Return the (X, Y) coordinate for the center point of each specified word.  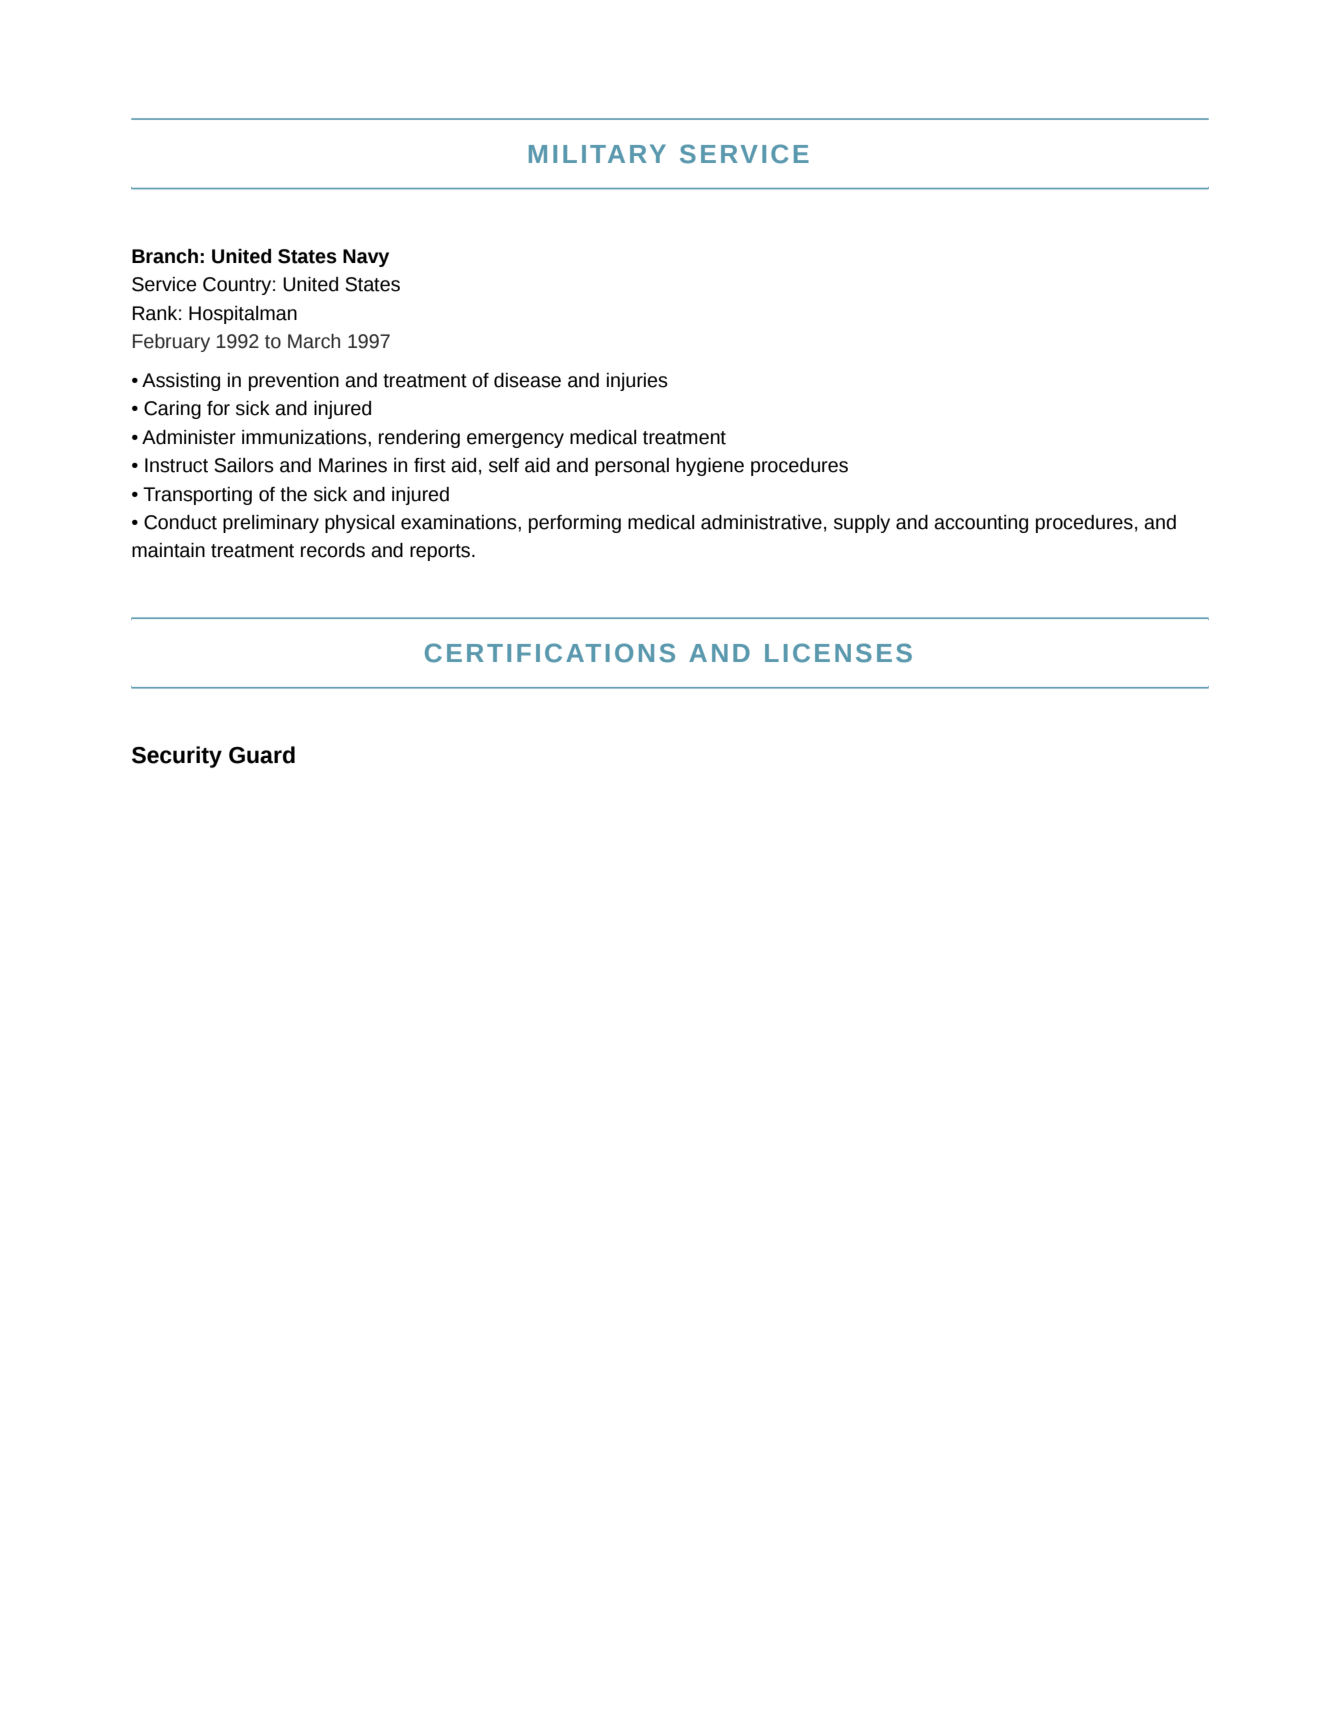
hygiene (710, 467)
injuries (637, 382)
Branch (165, 256)
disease (527, 380)
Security (177, 757)
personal (632, 467)
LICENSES (838, 653)
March (314, 341)
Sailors (244, 465)
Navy (366, 258)
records (333, 550)
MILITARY (597, 153)
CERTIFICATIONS (550, 653)
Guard (262, 755)
